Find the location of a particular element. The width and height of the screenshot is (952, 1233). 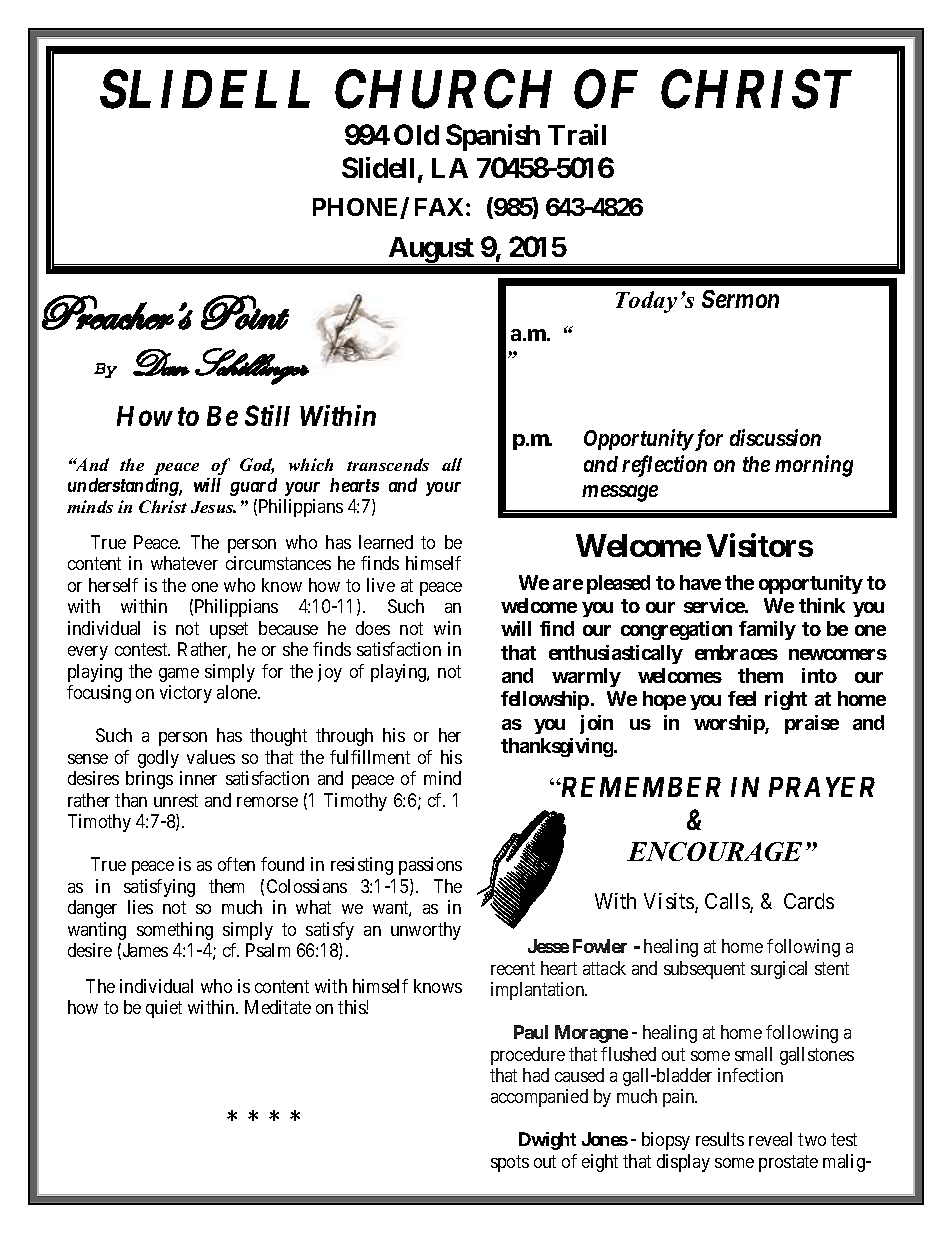

Trail is located at coordinates (577, 134).
